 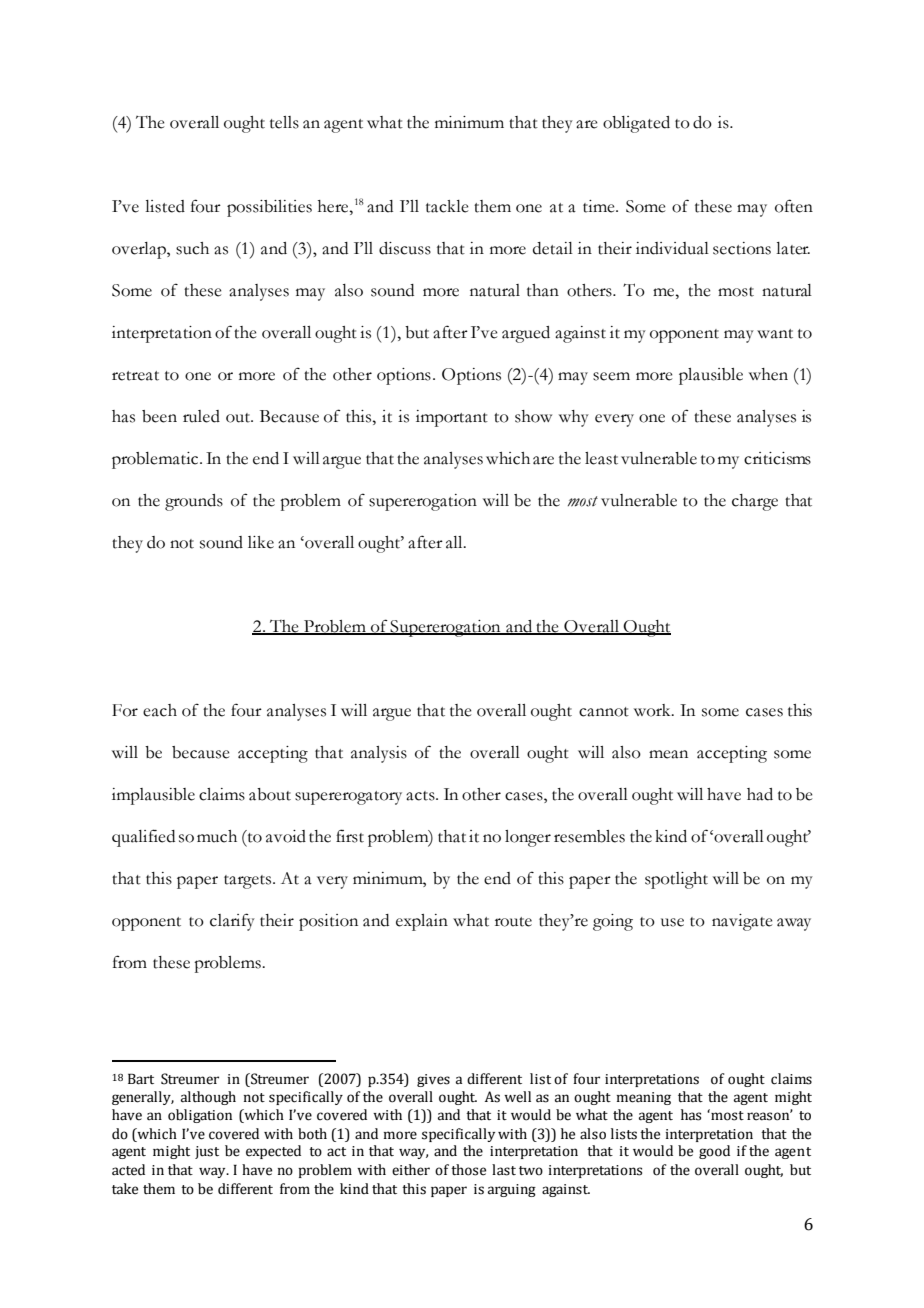 I want to click on those, so click(x=468, y=1170).
